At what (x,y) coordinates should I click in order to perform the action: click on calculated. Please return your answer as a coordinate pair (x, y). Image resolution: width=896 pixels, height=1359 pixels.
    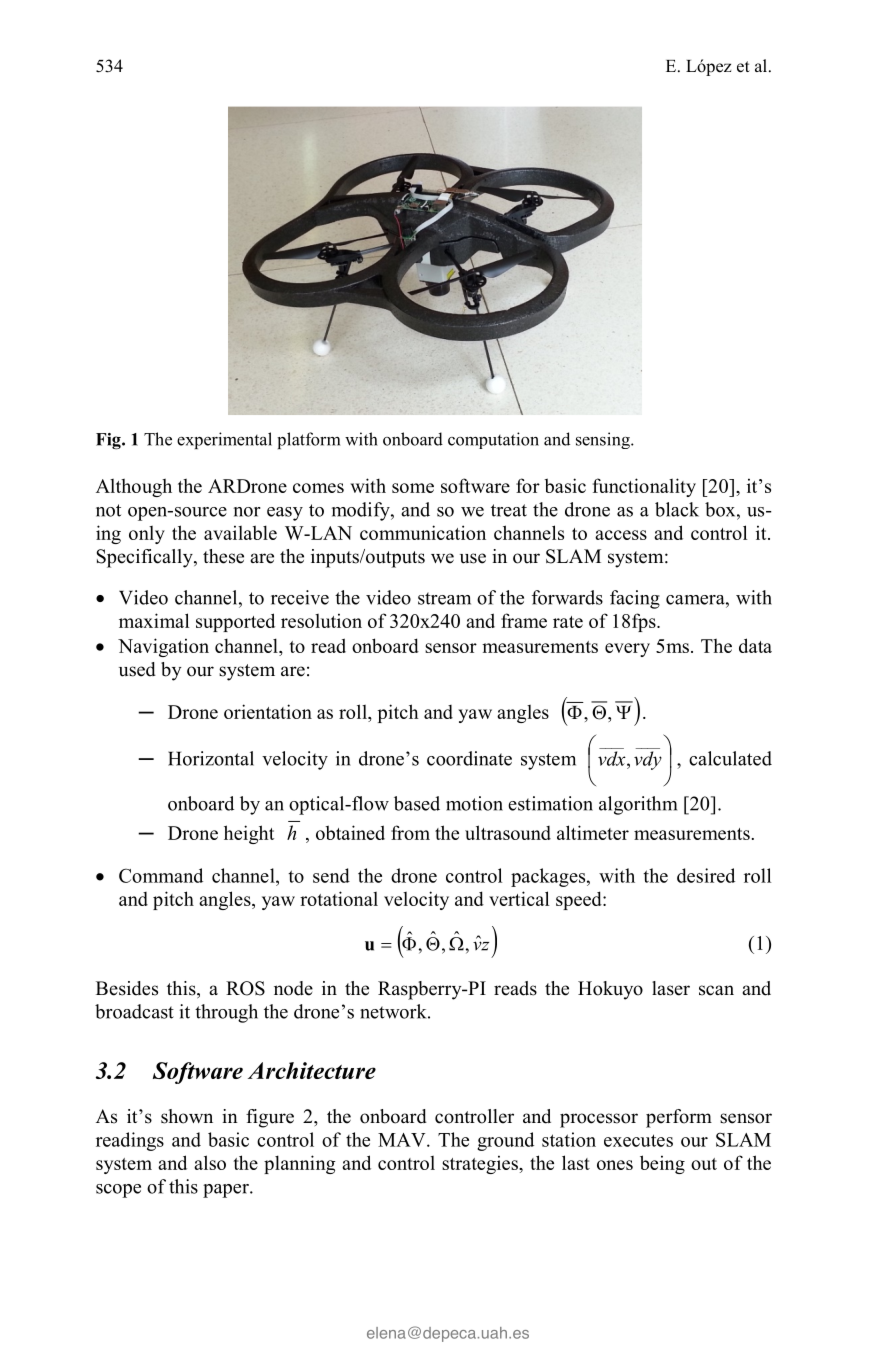
    Looking at the image, I should click on (730, 758).
